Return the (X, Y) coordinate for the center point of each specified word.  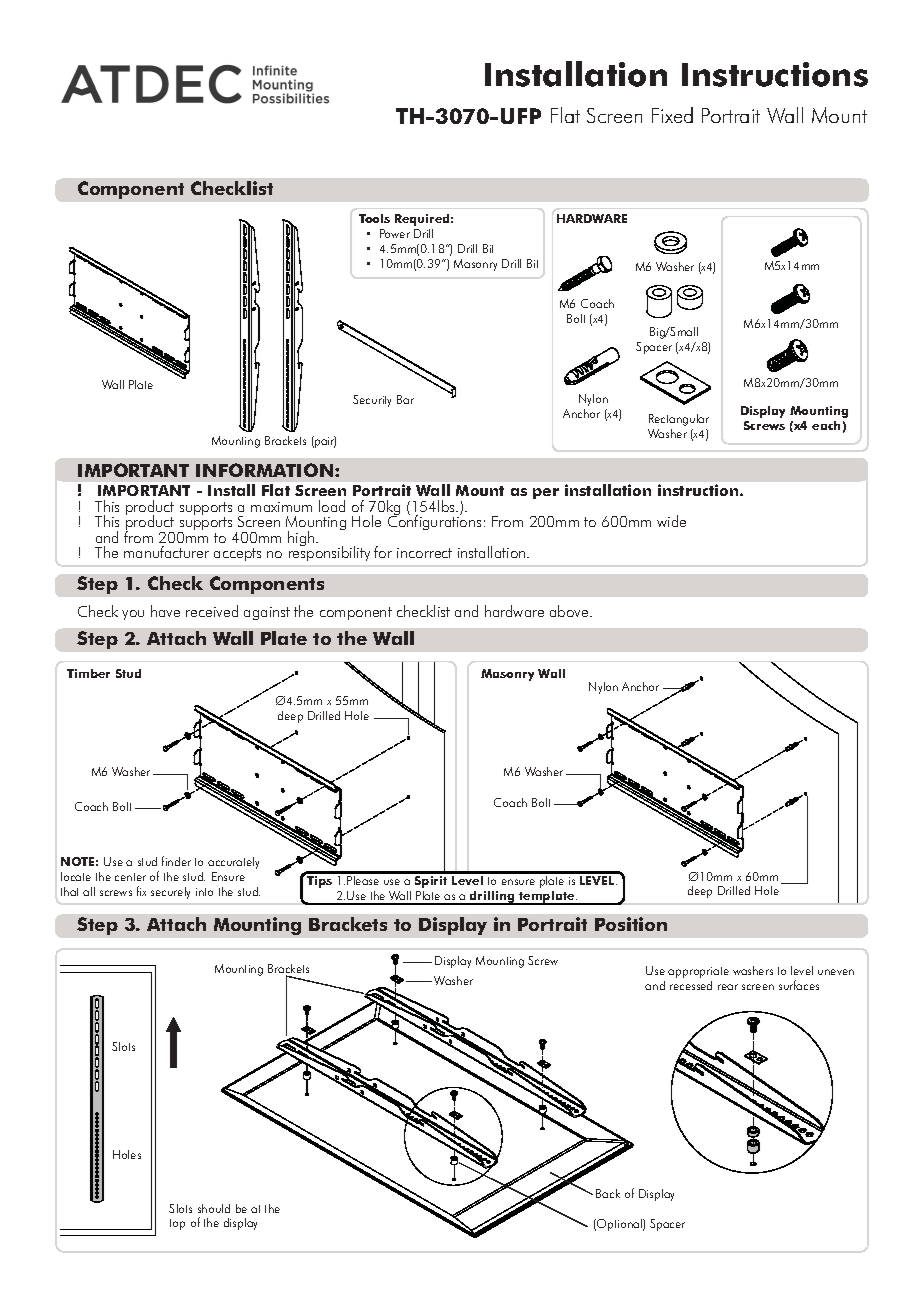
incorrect (424, 553)
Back (608, 1193)
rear (728, 987)
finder (176, 861)
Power (395, 233)
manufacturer (166, 552)
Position (631, 924)
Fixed (672, 115)
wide (671, 521)
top (177, 1224)
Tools (374, 218)
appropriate (698, 972)
